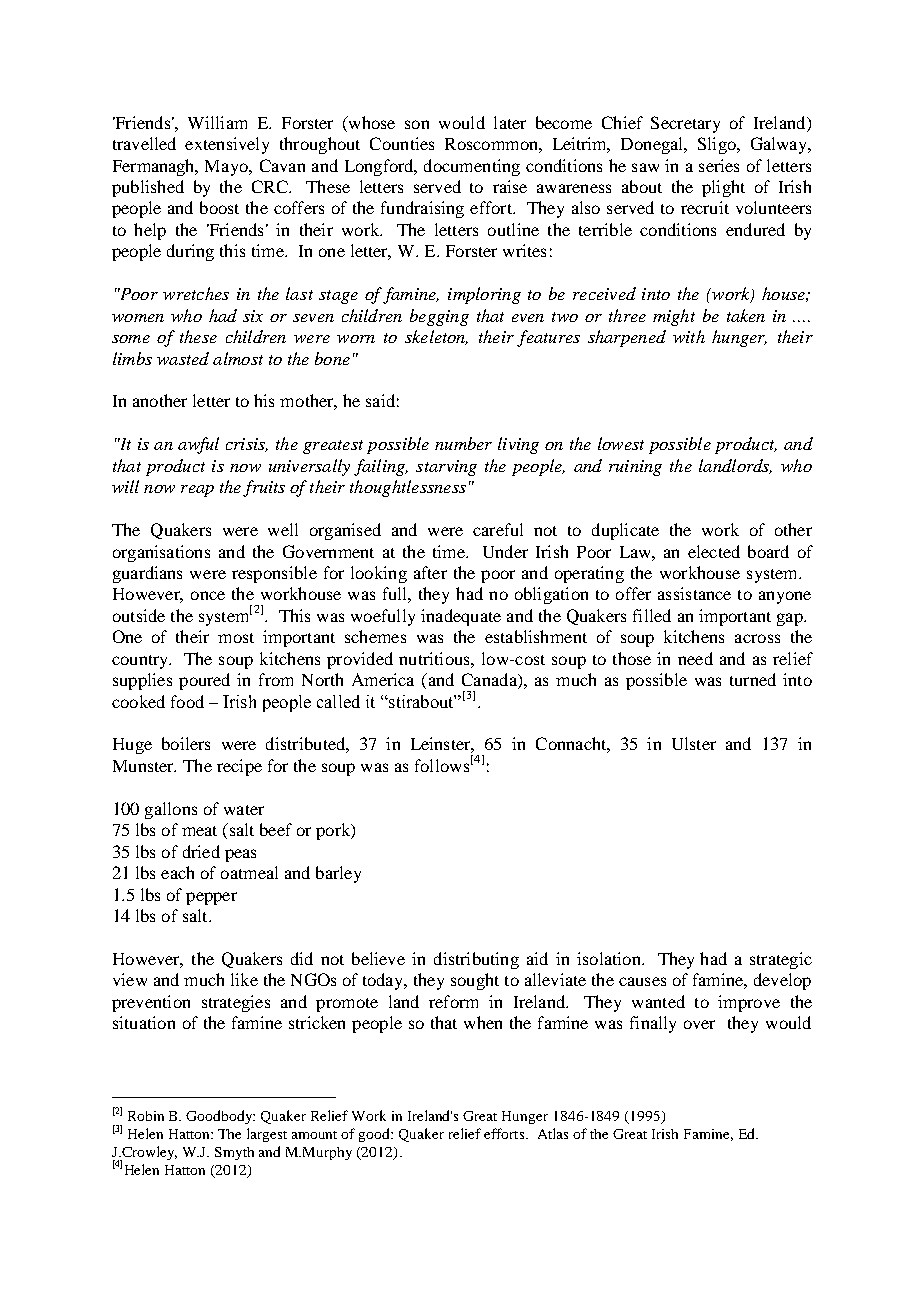 Image resolution: width=924 pixels, height=1308 pixels. Describe the element at coordinates (234, 1153) in the document. I see `Smyth` at that location.
